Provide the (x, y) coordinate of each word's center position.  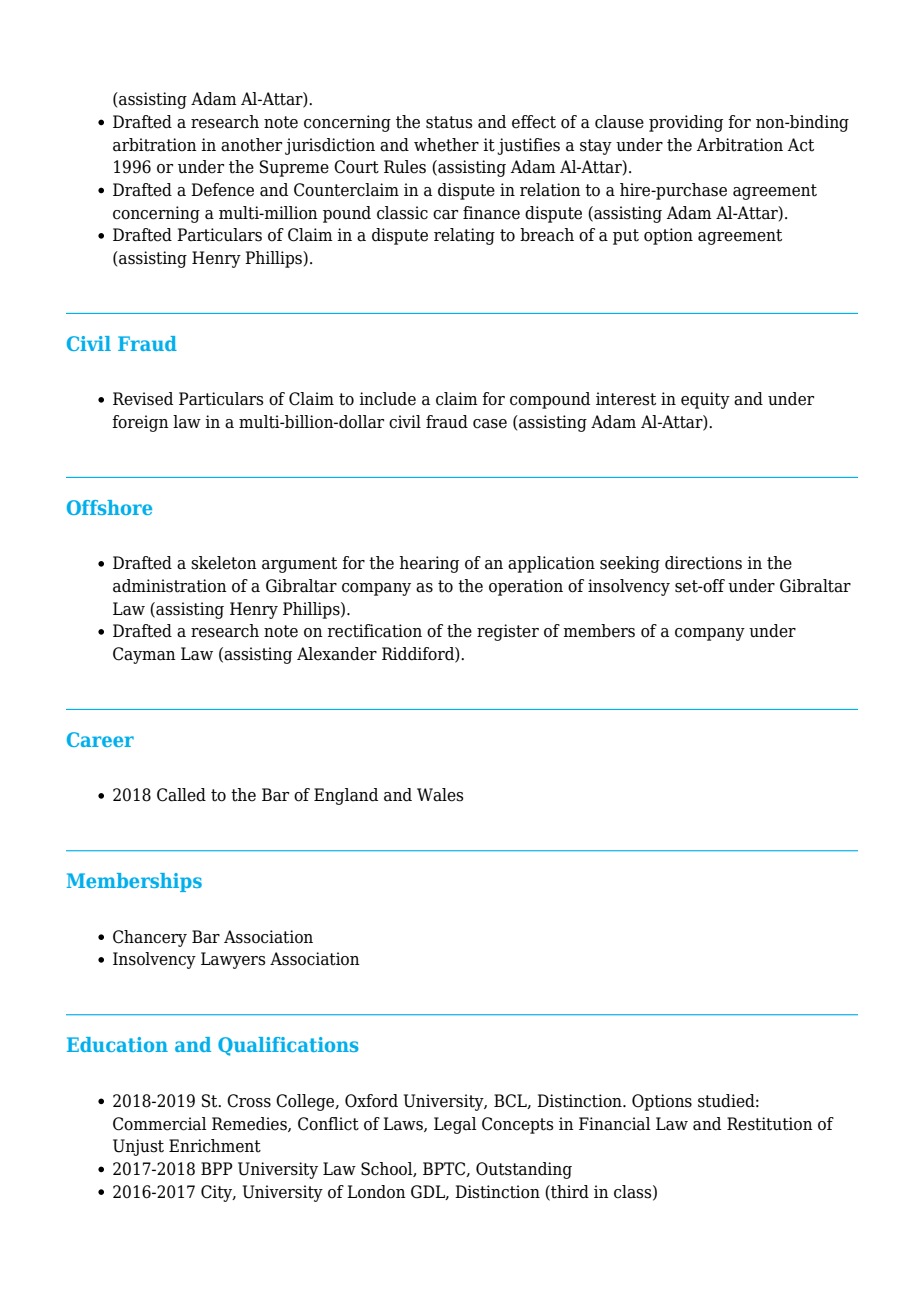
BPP (217, 1168)
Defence (222, 190)
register (508, 632)
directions (703, 563)
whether (446, 145)
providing (686, 123)
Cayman (144, 655)
